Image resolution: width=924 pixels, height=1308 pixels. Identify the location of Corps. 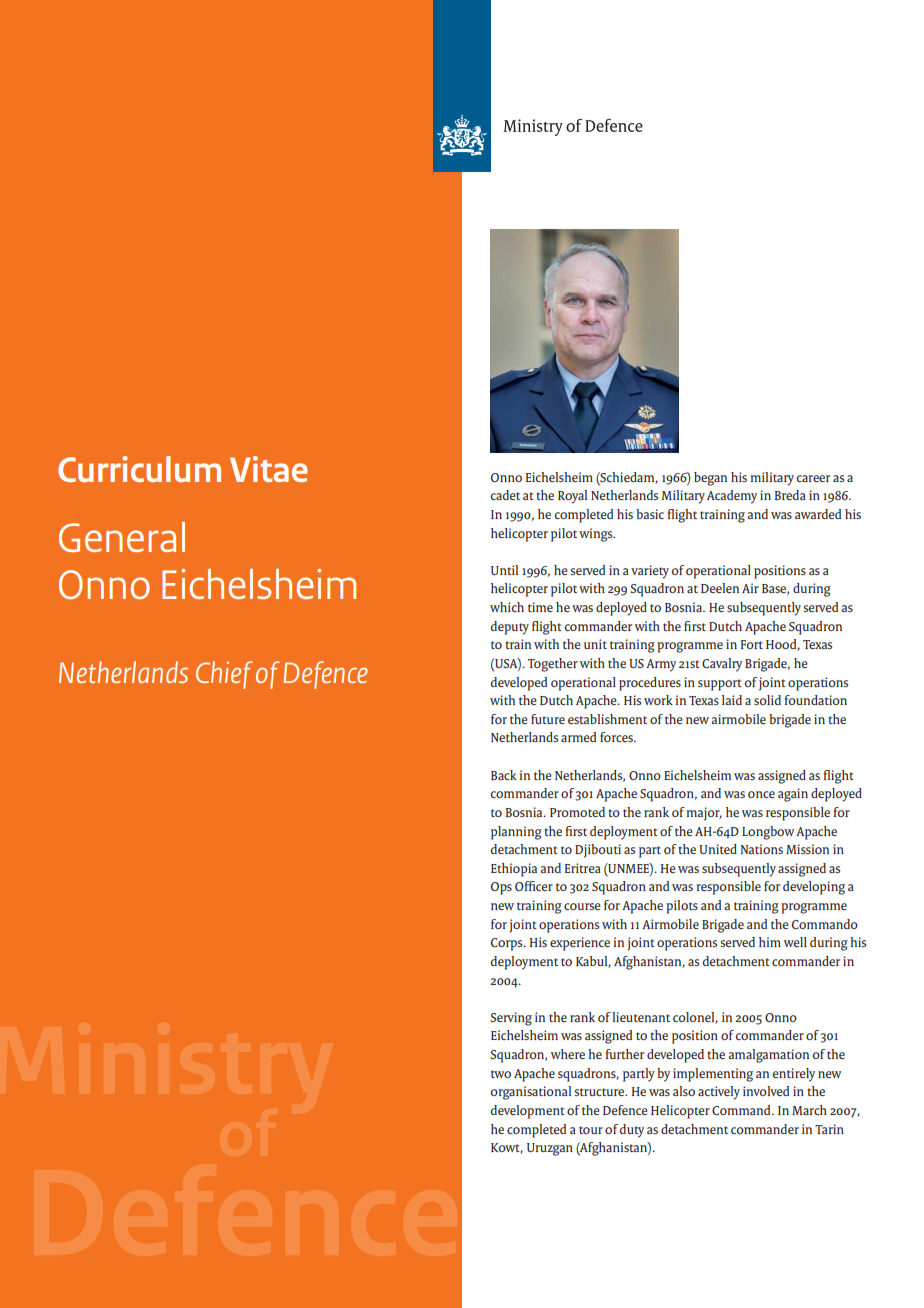
(508, 944).
